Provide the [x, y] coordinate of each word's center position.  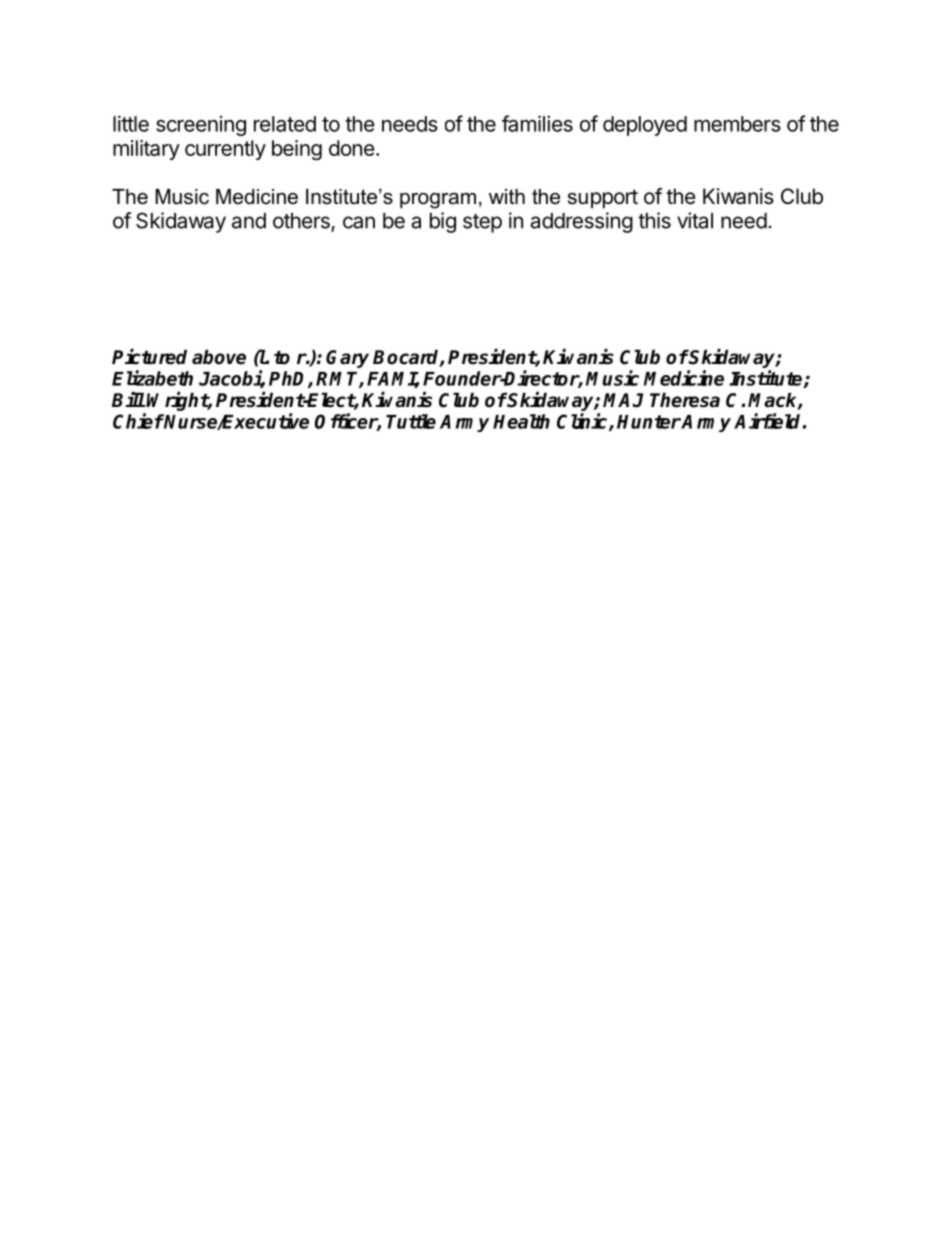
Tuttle [411, 421]
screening [201, 126]
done [352, 148]
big [443, 222]
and [249, 221]
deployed [645, 126]
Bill [128, 399]
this [654, 220]
